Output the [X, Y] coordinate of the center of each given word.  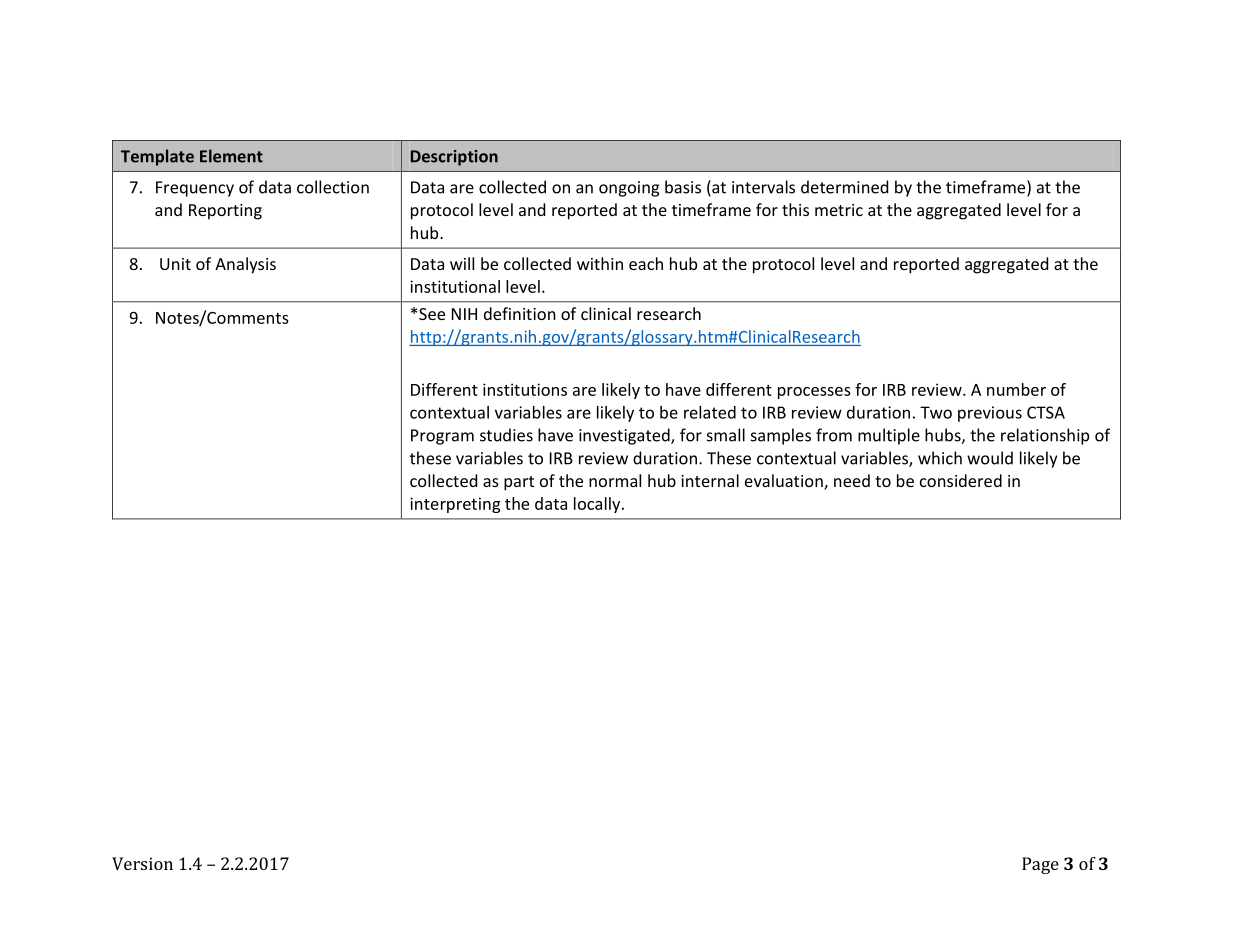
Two [936, 412]
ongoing [629, 189]
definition [520, 313]
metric [839, 210]
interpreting [455, 505]
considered [961, 480]
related [710, 412]
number [1016, 389]
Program [442, 437]
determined [844, 187]
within [600, 263]
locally [598, 505]
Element [231, 156]
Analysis [245, 265]
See [432, 314]
